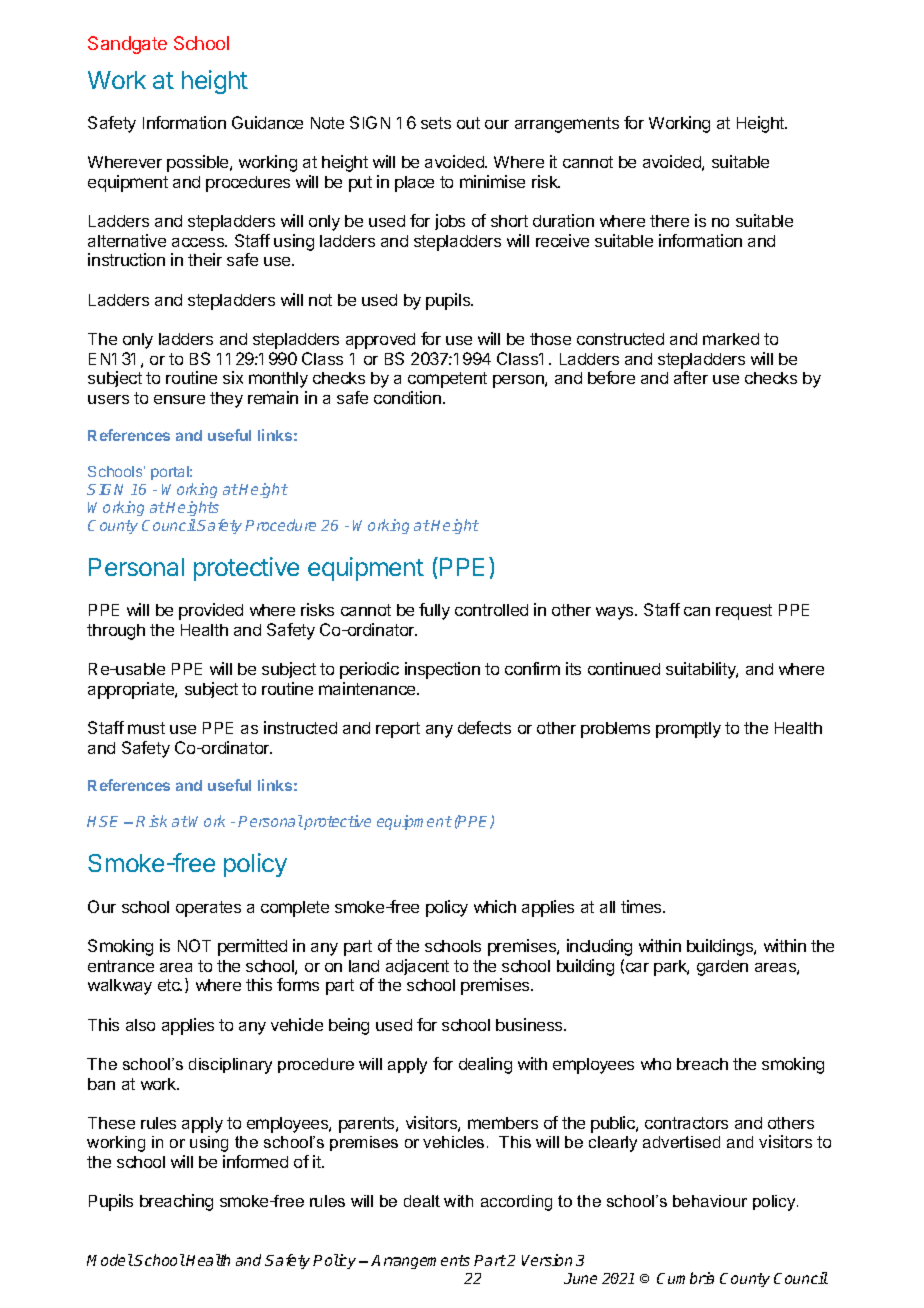 The image size is (924, 1308). Describe the element at coordinates (436, 123) in the document. I see `sets` at that location.
